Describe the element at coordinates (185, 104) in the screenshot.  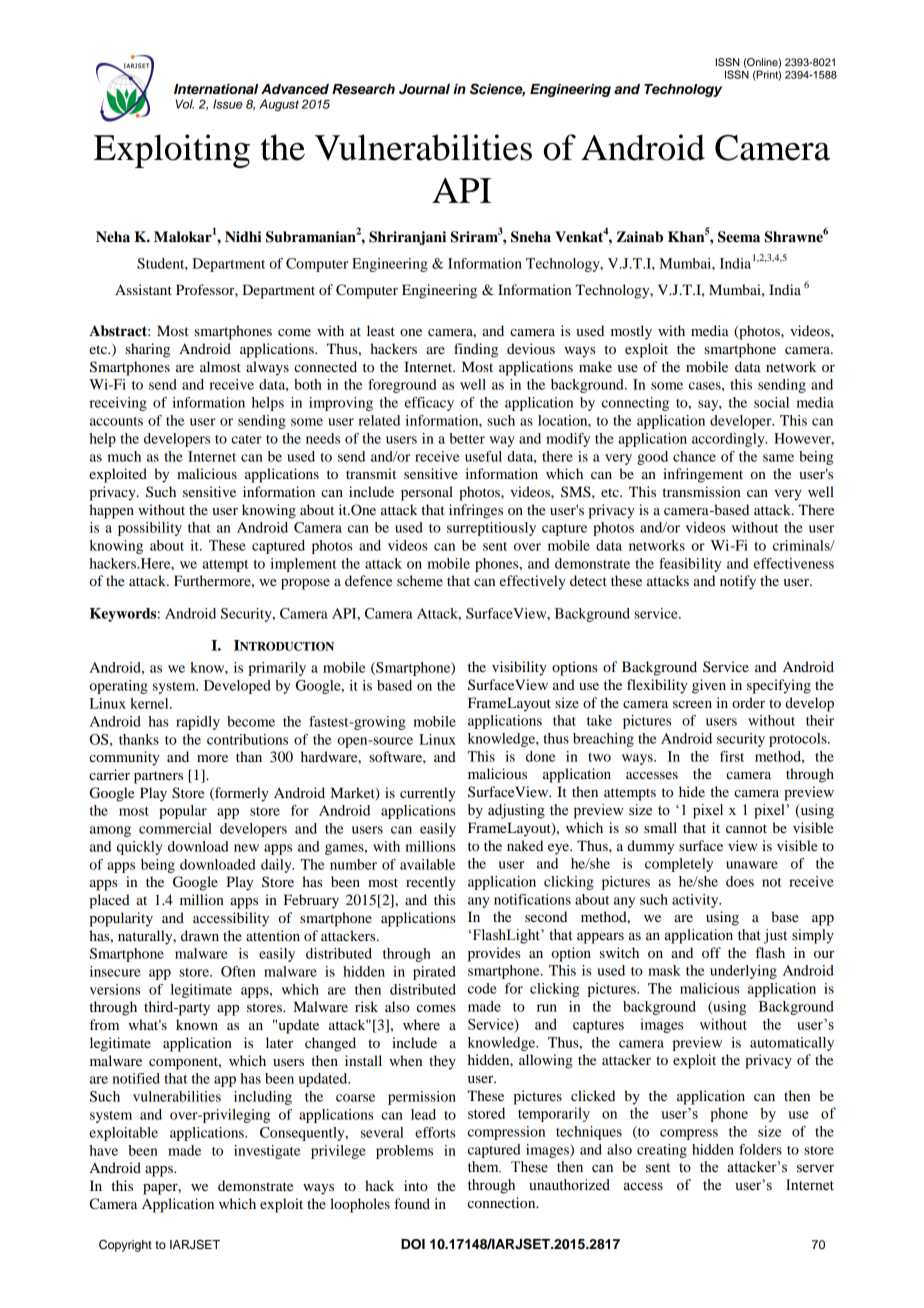
I see `Vol` at that location.
